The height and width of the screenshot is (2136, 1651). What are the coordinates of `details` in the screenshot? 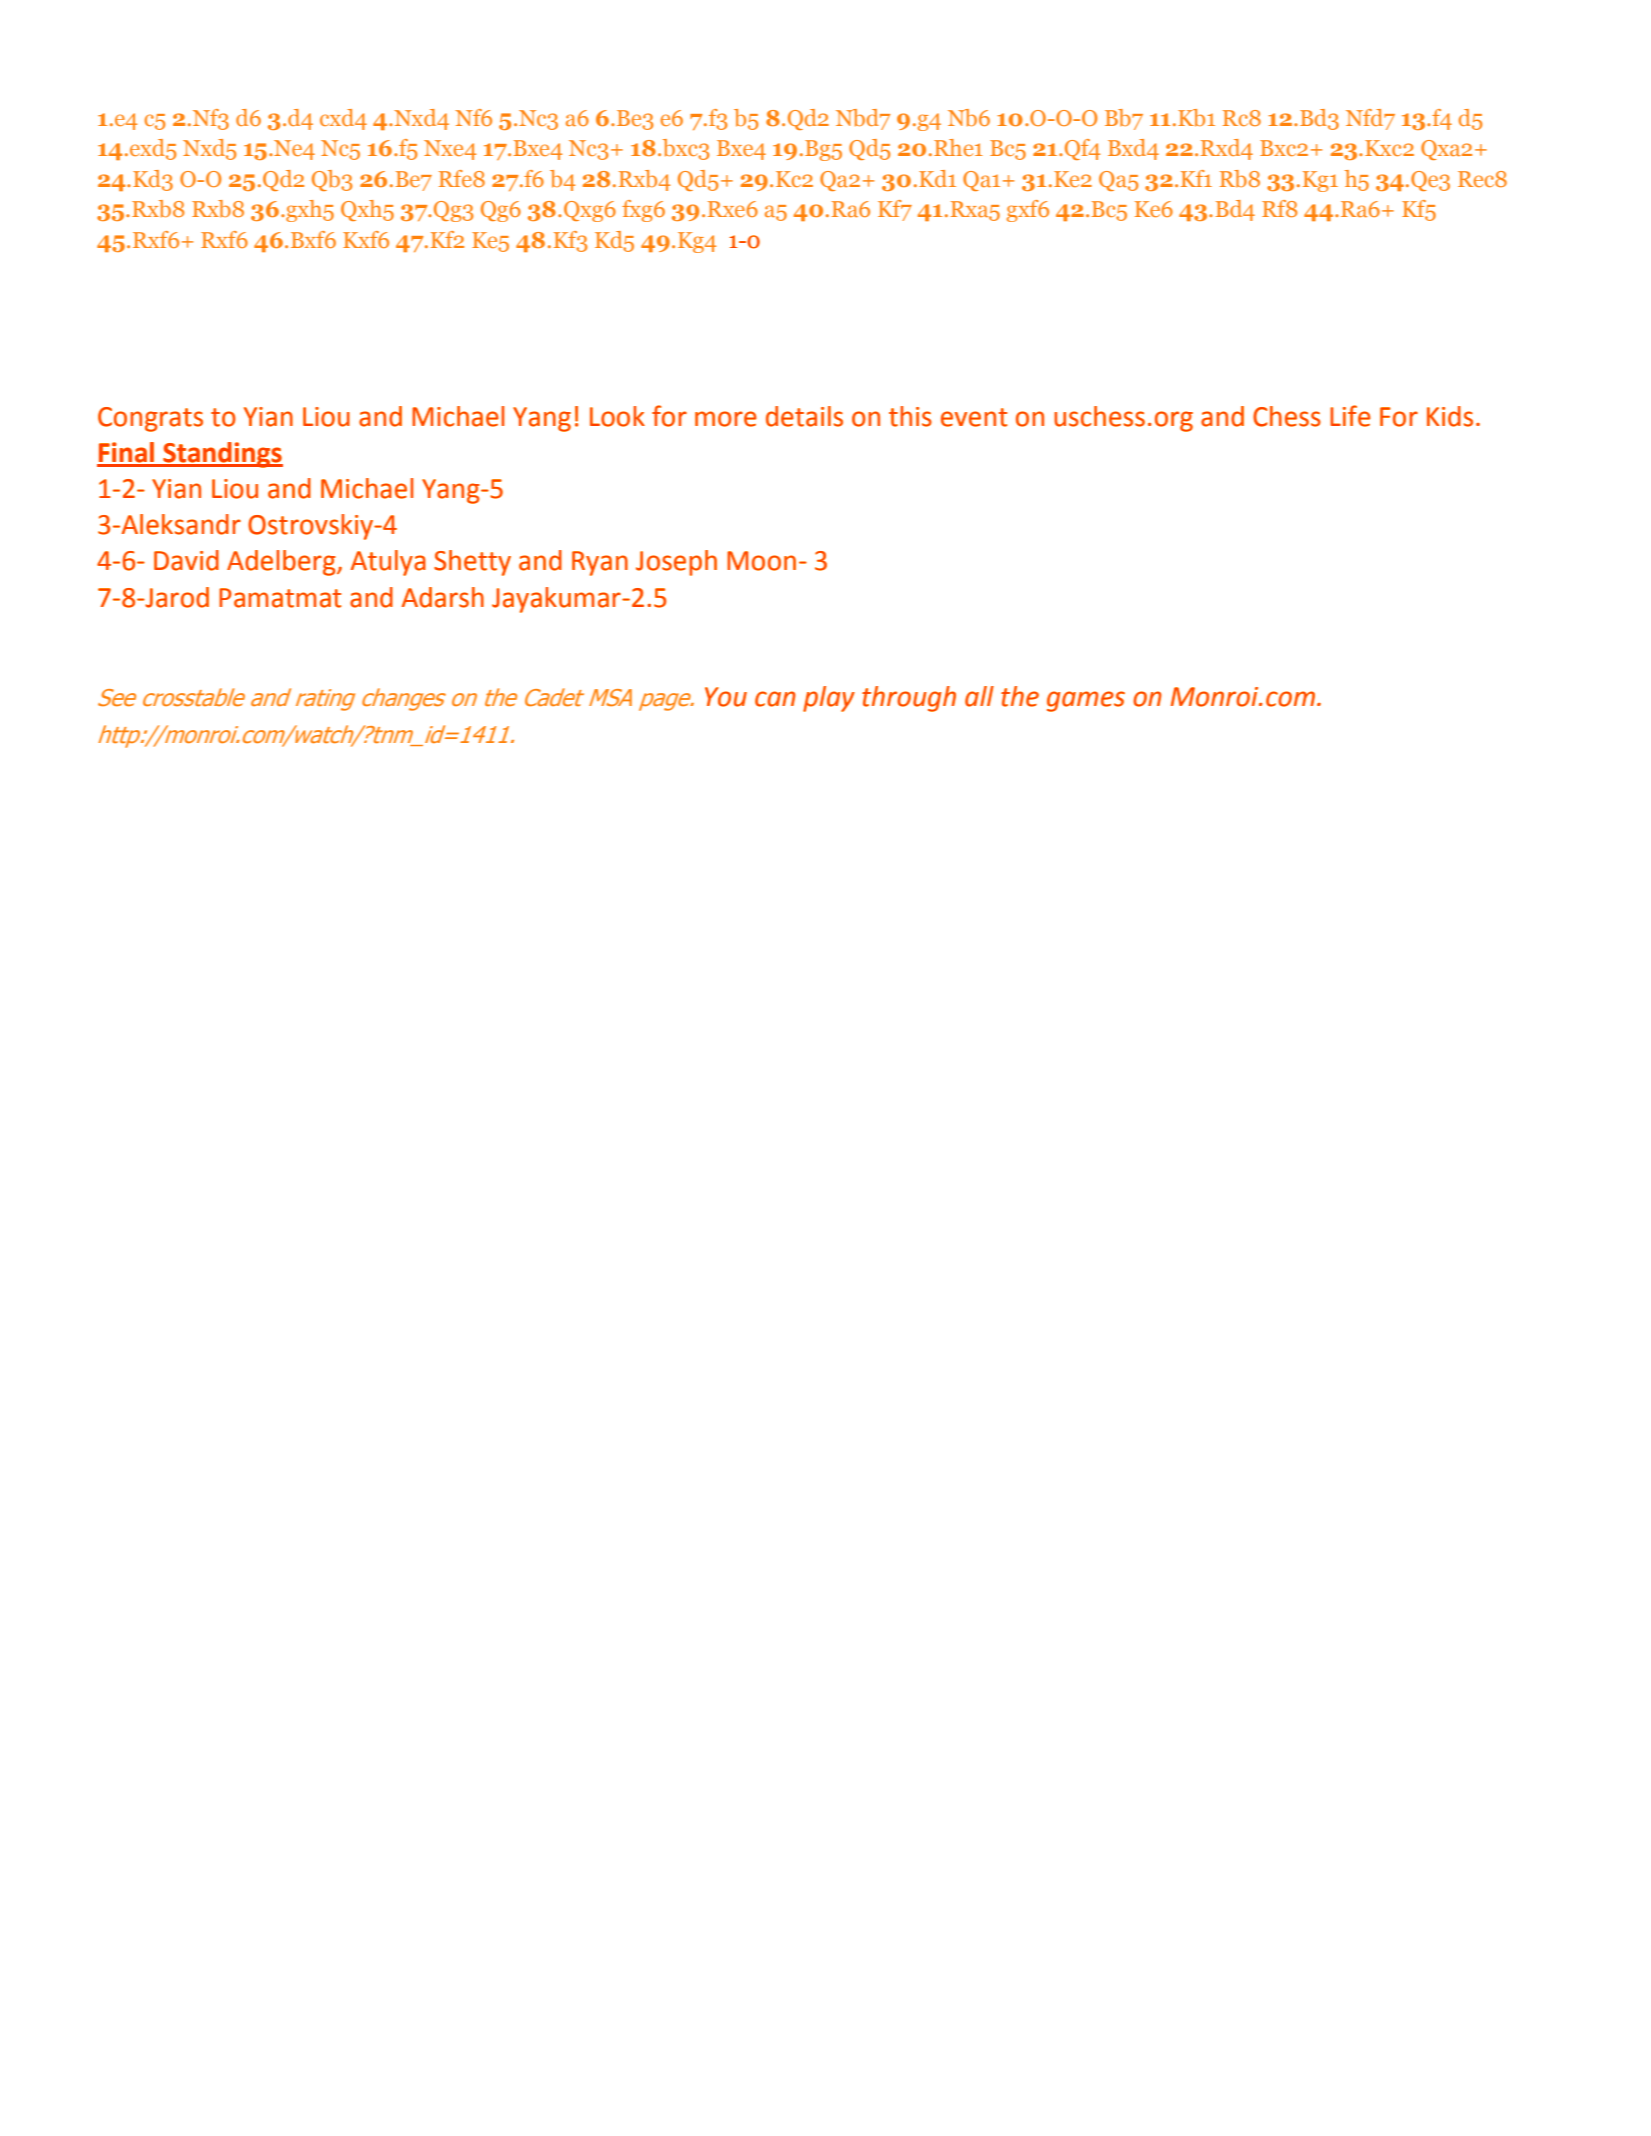 It's located at (804, 416).
